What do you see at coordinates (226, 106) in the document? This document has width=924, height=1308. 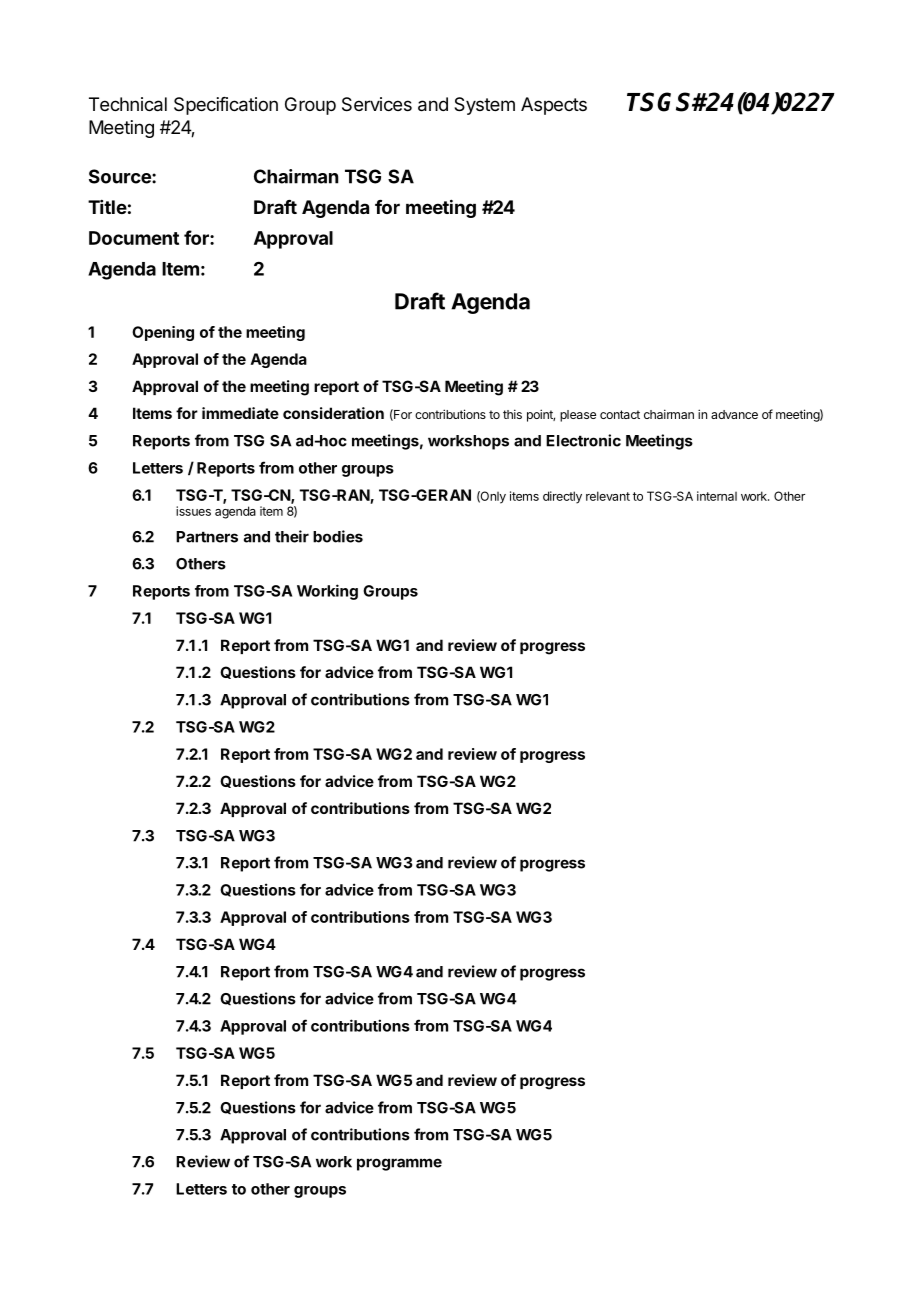 I see `Specification` at bounding box center [226, 106].
